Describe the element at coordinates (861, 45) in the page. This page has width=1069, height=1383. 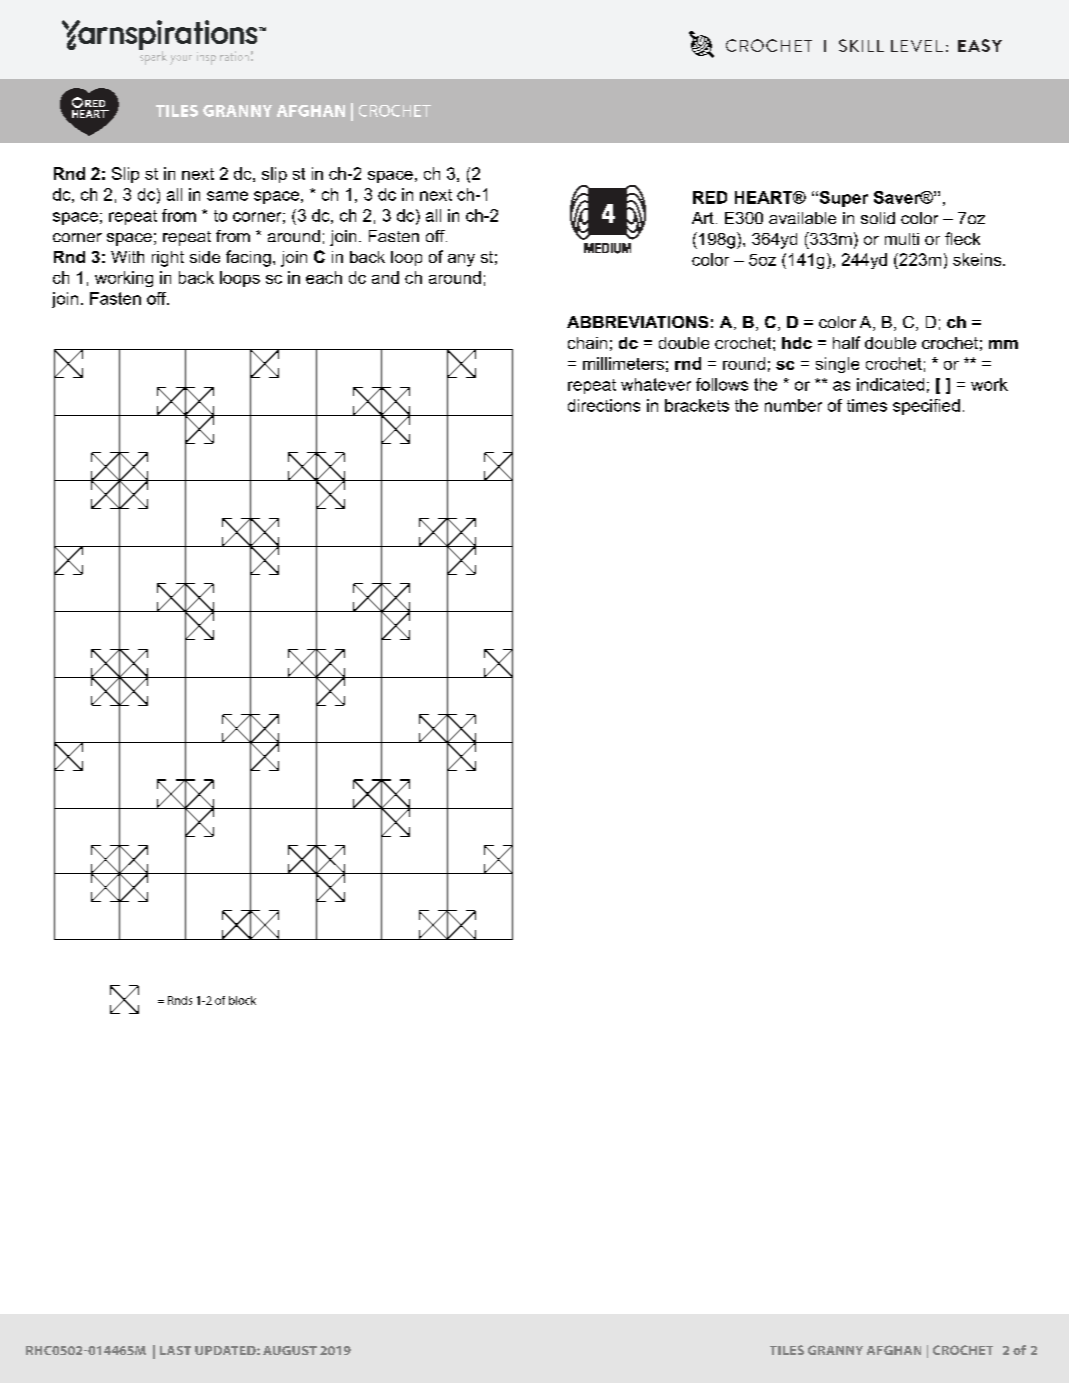
I see `SKILL` at that location.
